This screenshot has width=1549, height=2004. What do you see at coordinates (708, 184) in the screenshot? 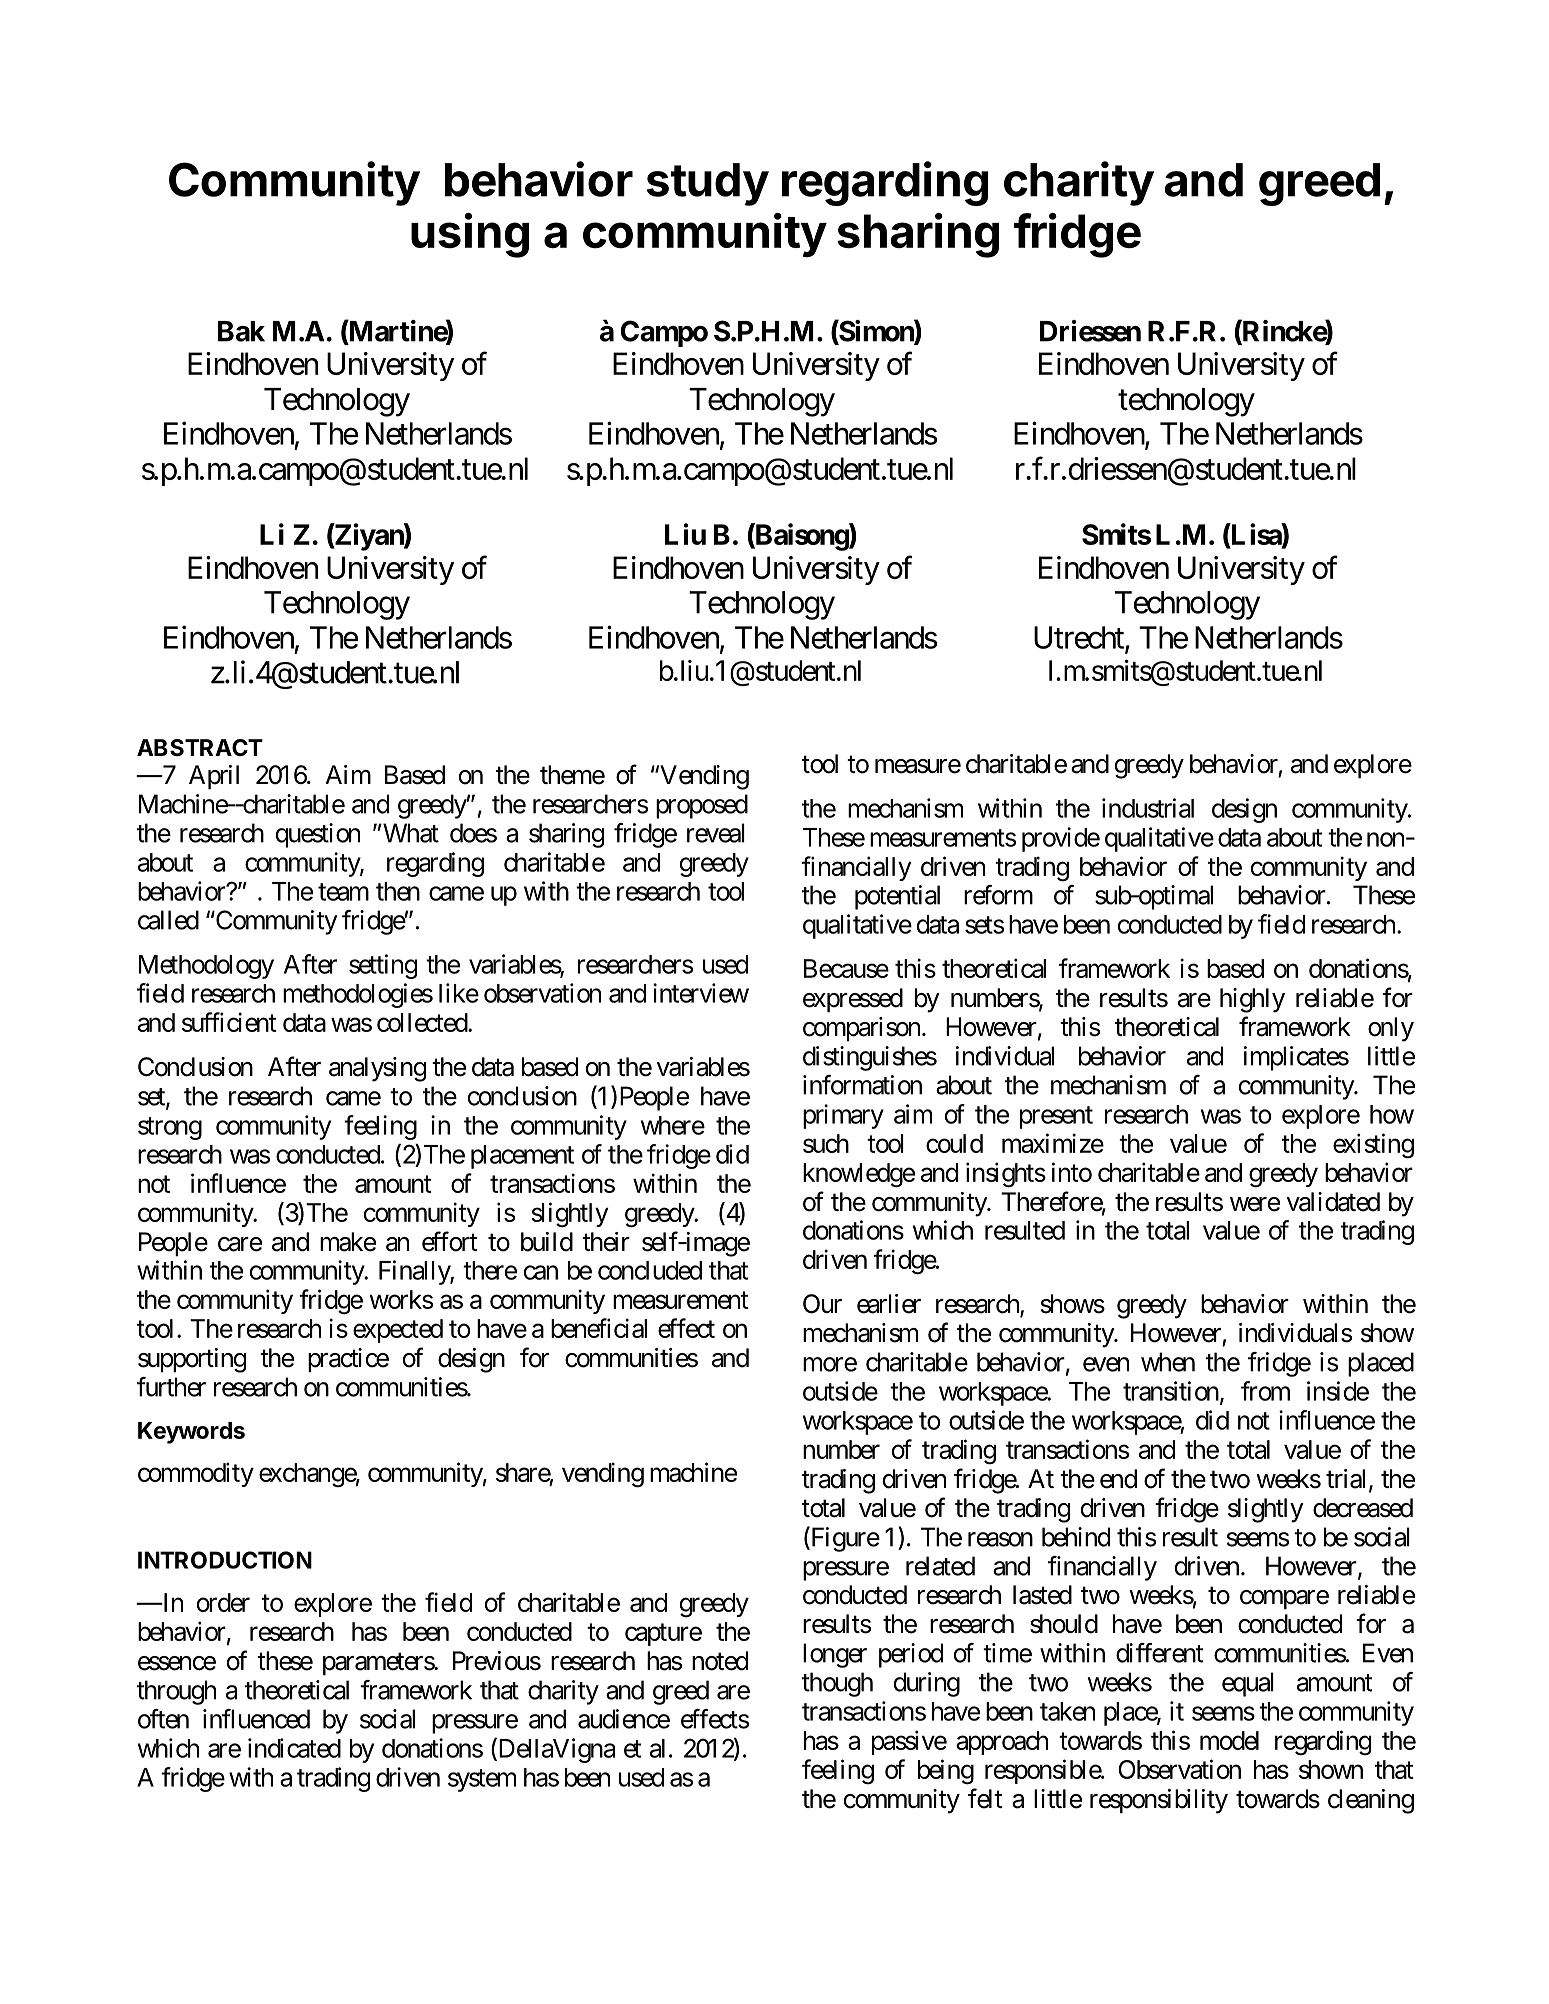
I see `study` at bounding box center [708, 184].
